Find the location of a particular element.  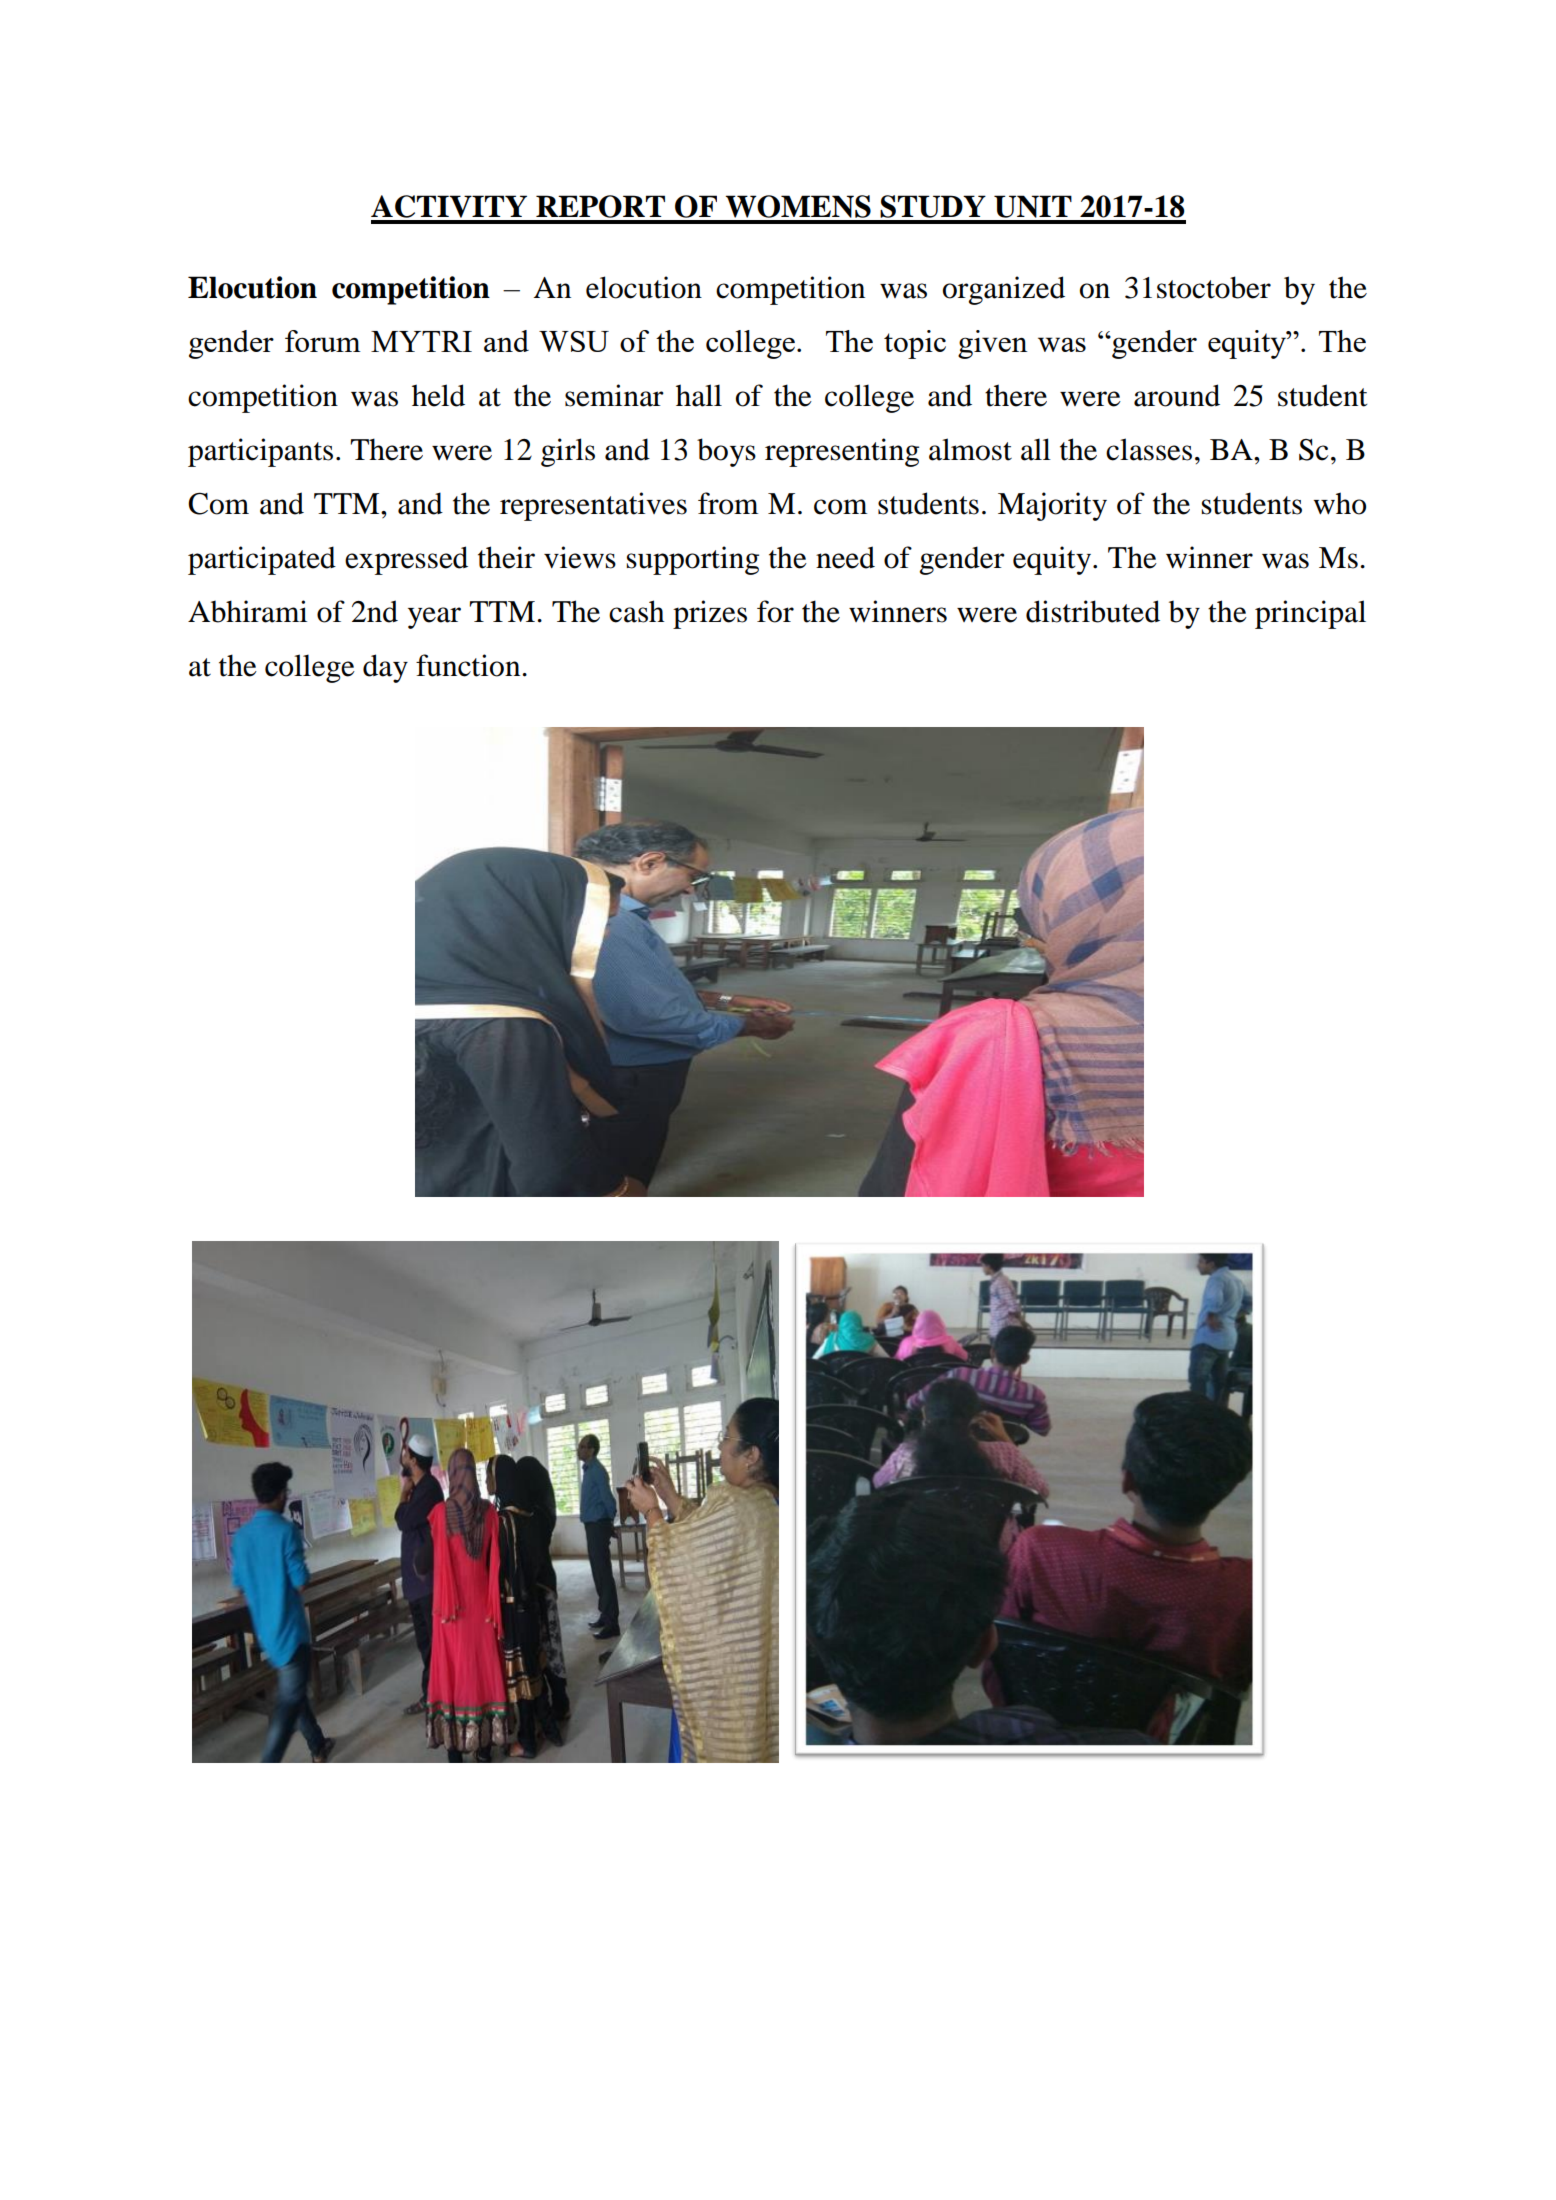

organized is located at coordinates (1004, 290).
